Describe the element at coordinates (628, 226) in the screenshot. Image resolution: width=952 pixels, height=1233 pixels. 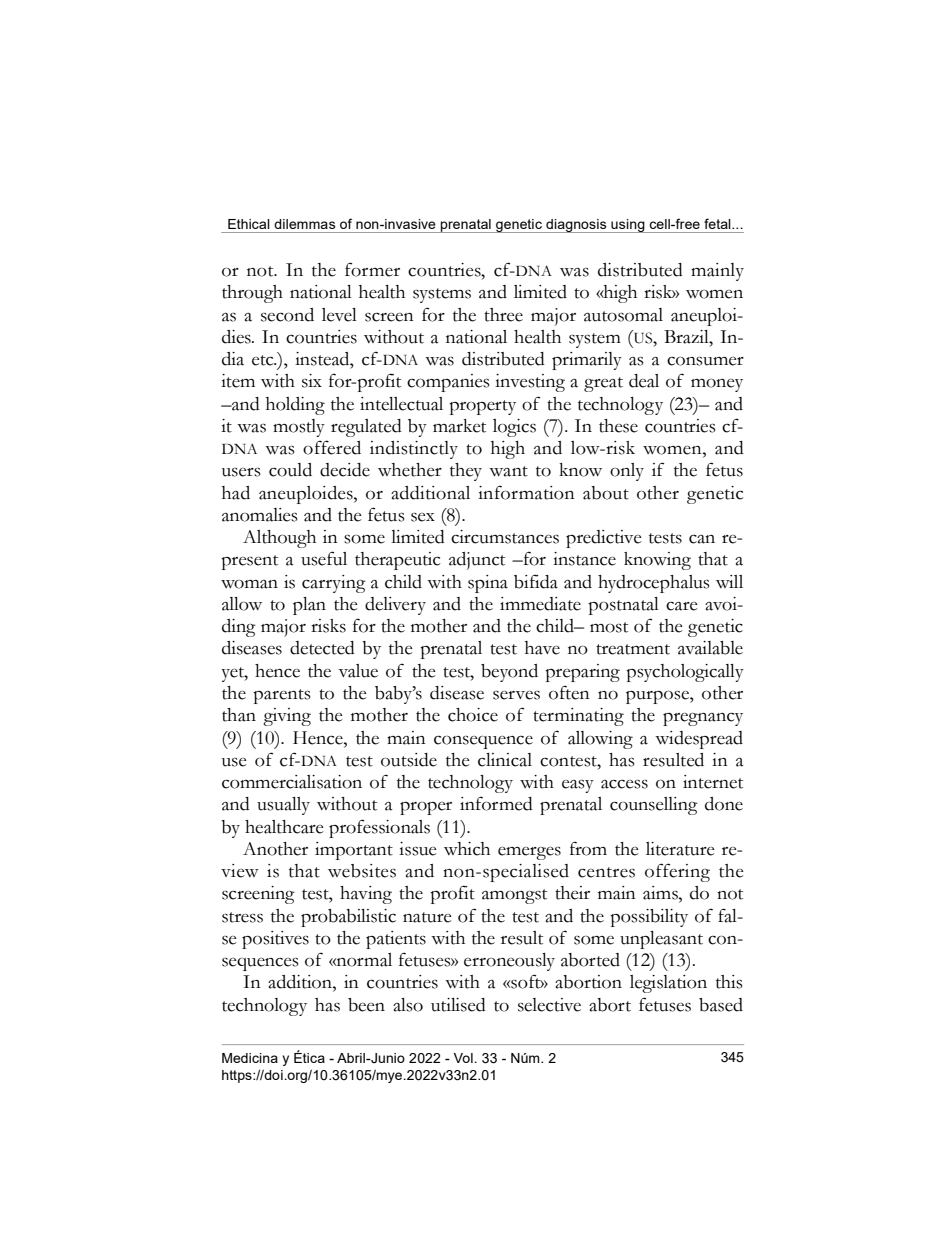
I see `using` at that location.
